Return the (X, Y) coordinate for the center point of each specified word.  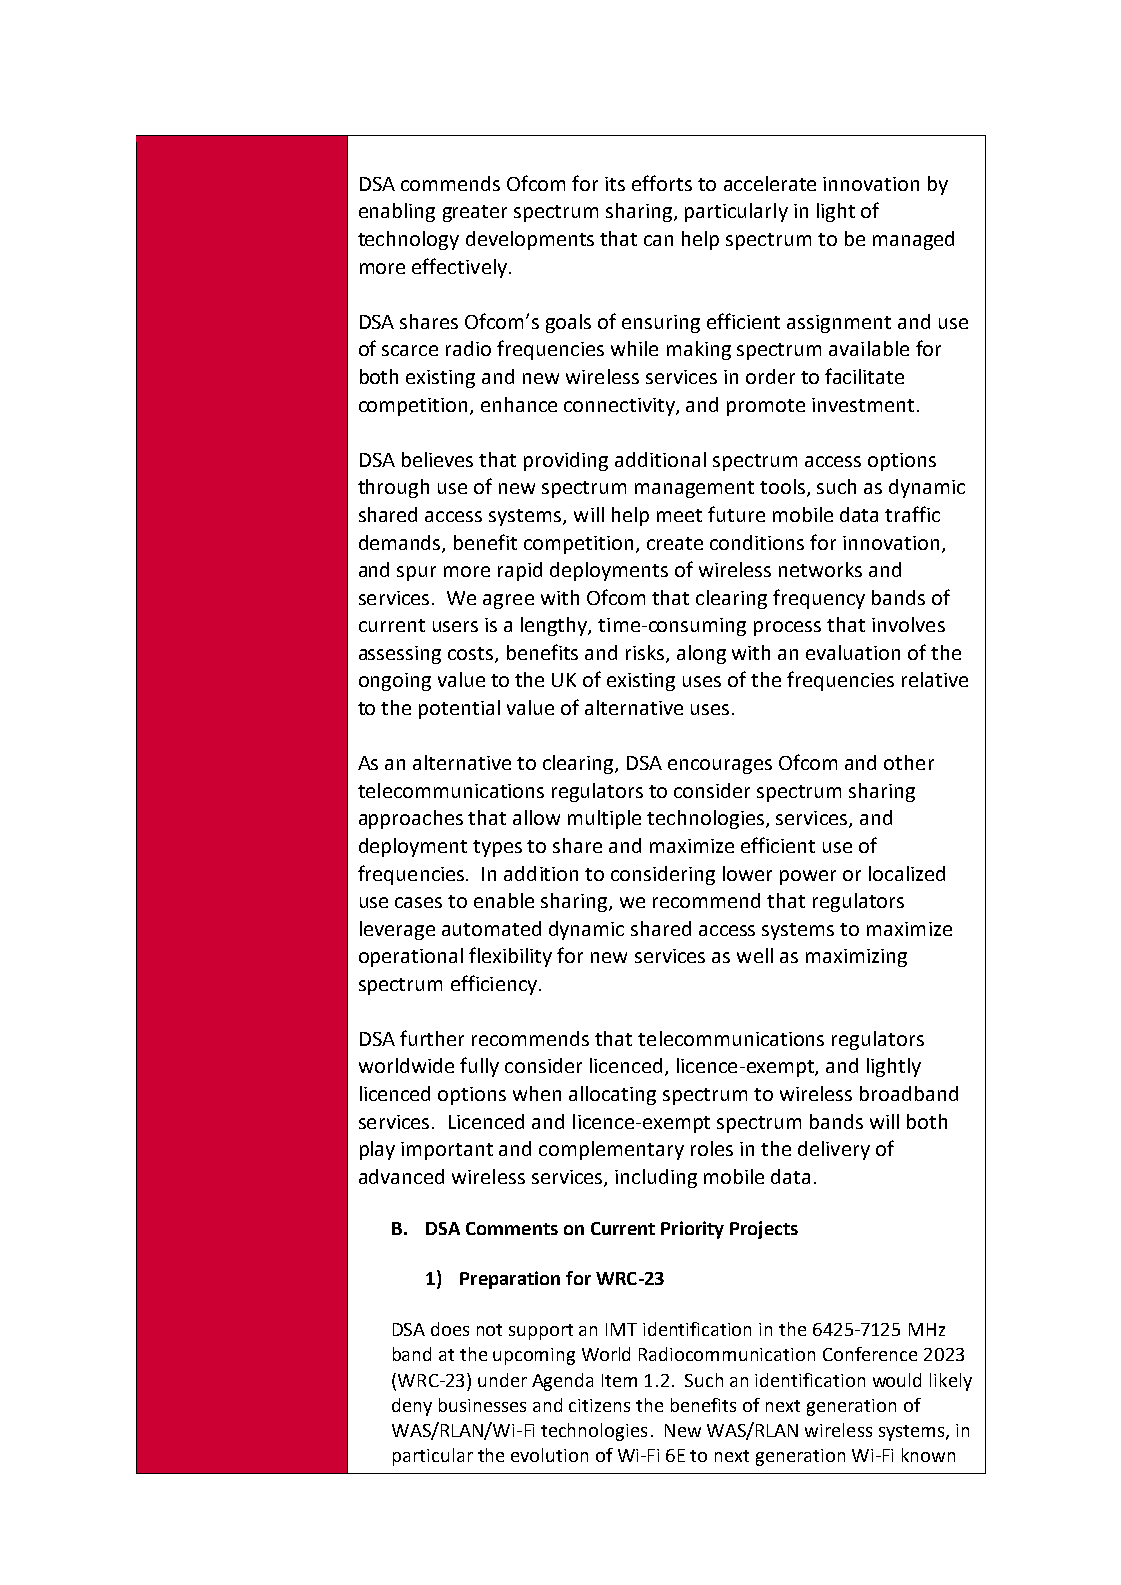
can (658, 240)
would (897, 1380)
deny (412, 1407)
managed (913, 240)
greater (475, 213)
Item (619, 1380)
